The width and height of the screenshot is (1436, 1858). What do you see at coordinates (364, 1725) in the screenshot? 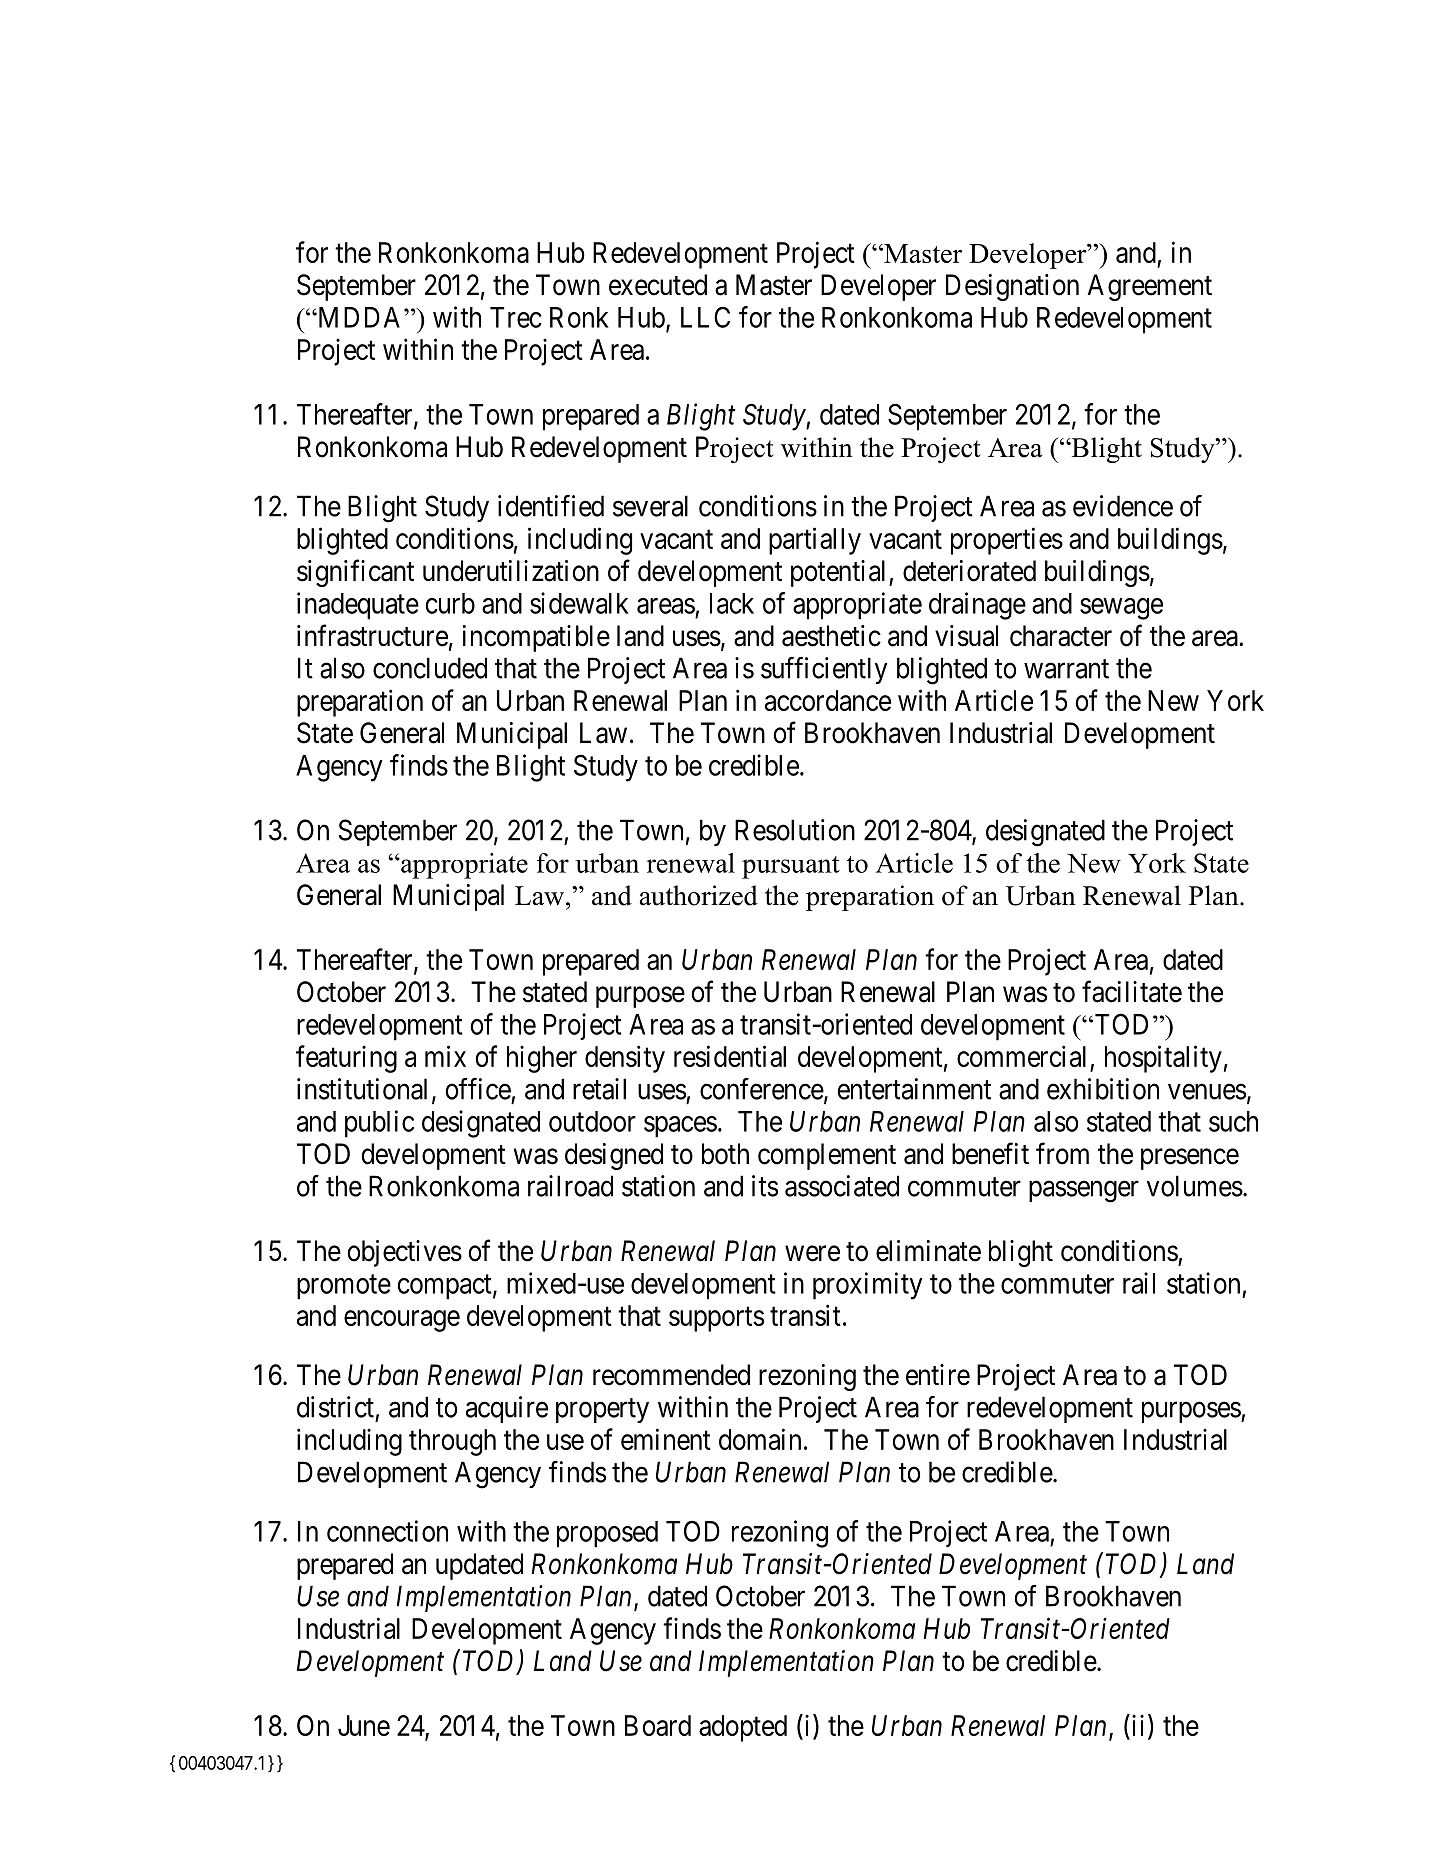
I see `June` at bounding box center [364, 1725].
